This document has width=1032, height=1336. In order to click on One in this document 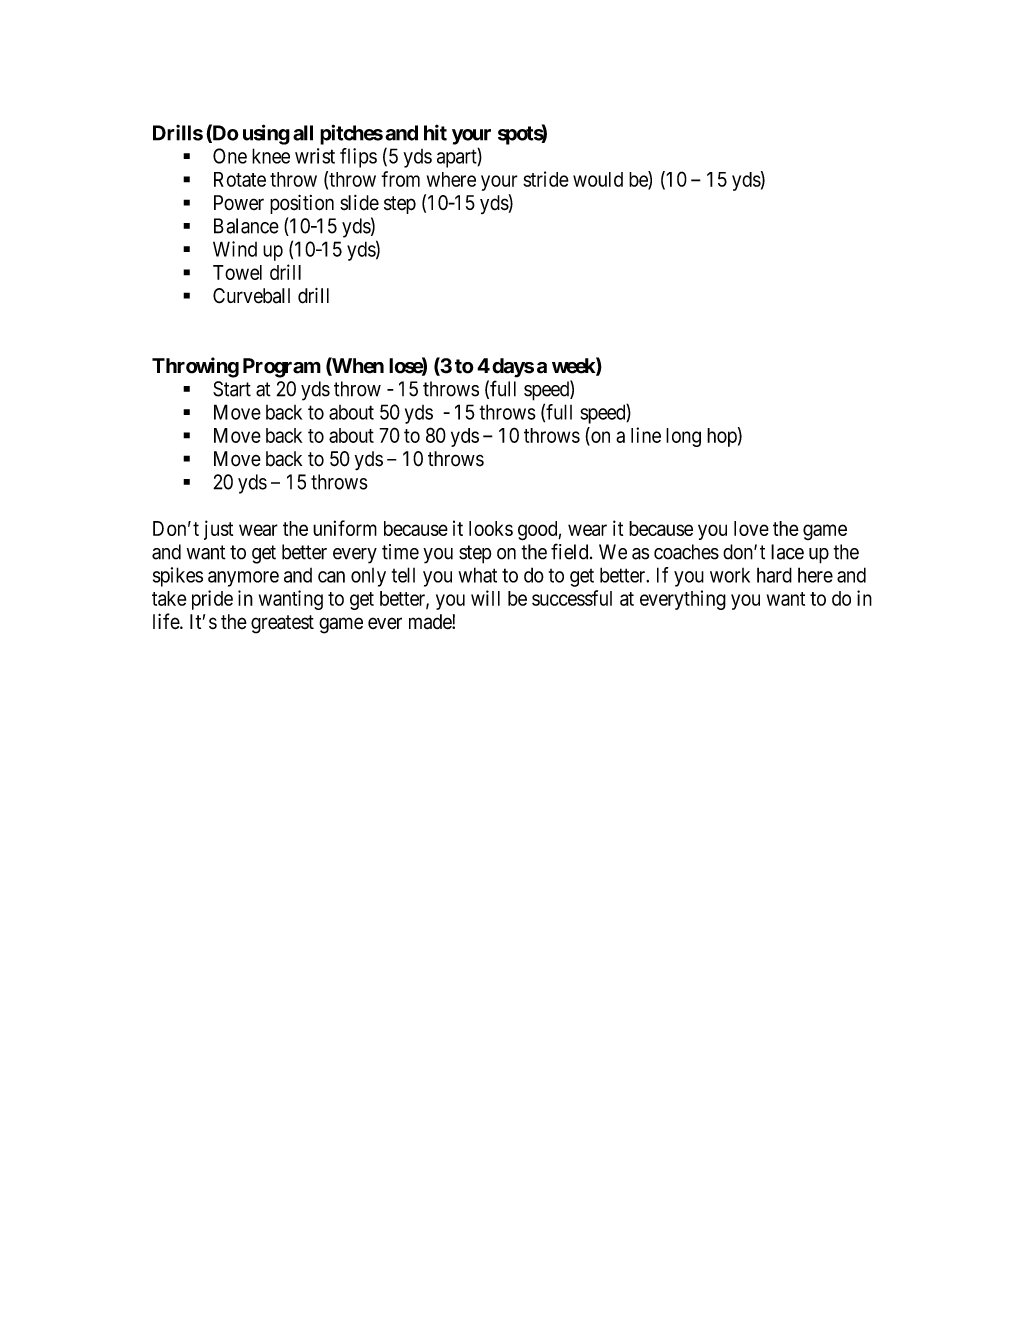, I will do `click(230, 156)`.
